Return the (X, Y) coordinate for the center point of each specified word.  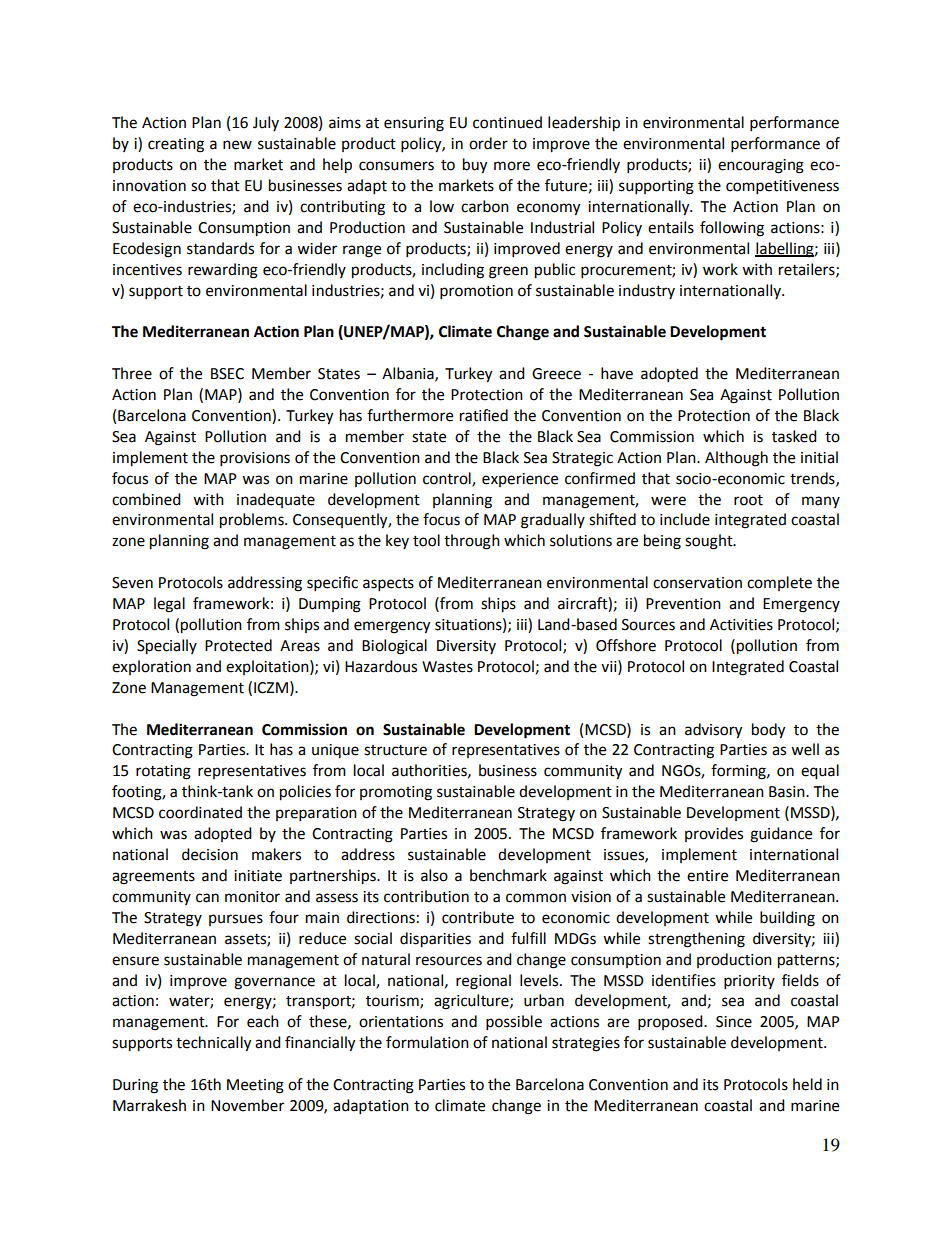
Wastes (447, 667)
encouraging (761, 166)
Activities (741, 625)
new (237, 145)
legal (169, 605)
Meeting (255, 1086)
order (488, 143)
